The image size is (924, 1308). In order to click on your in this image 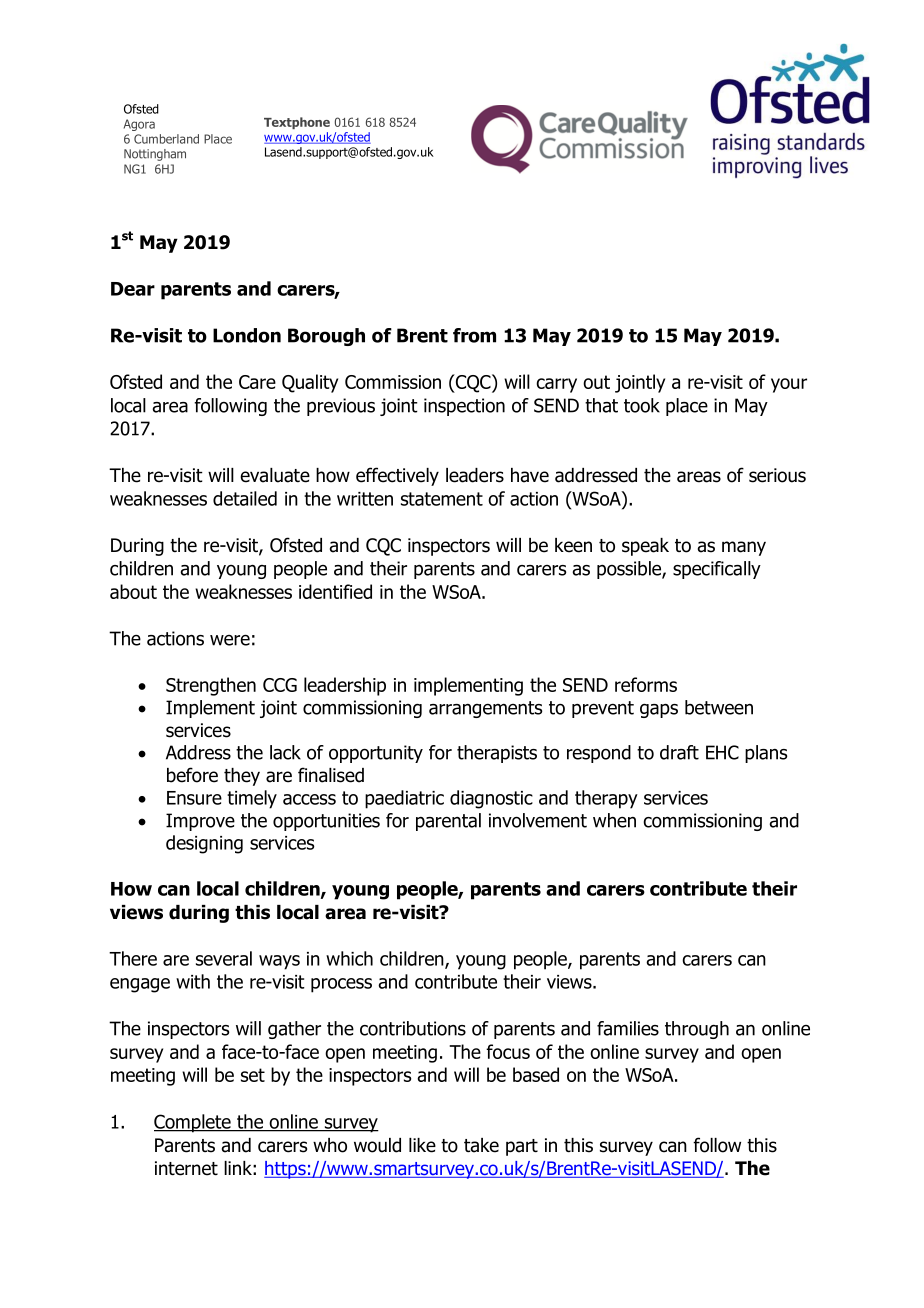, I will do `click(789, 385)`.
